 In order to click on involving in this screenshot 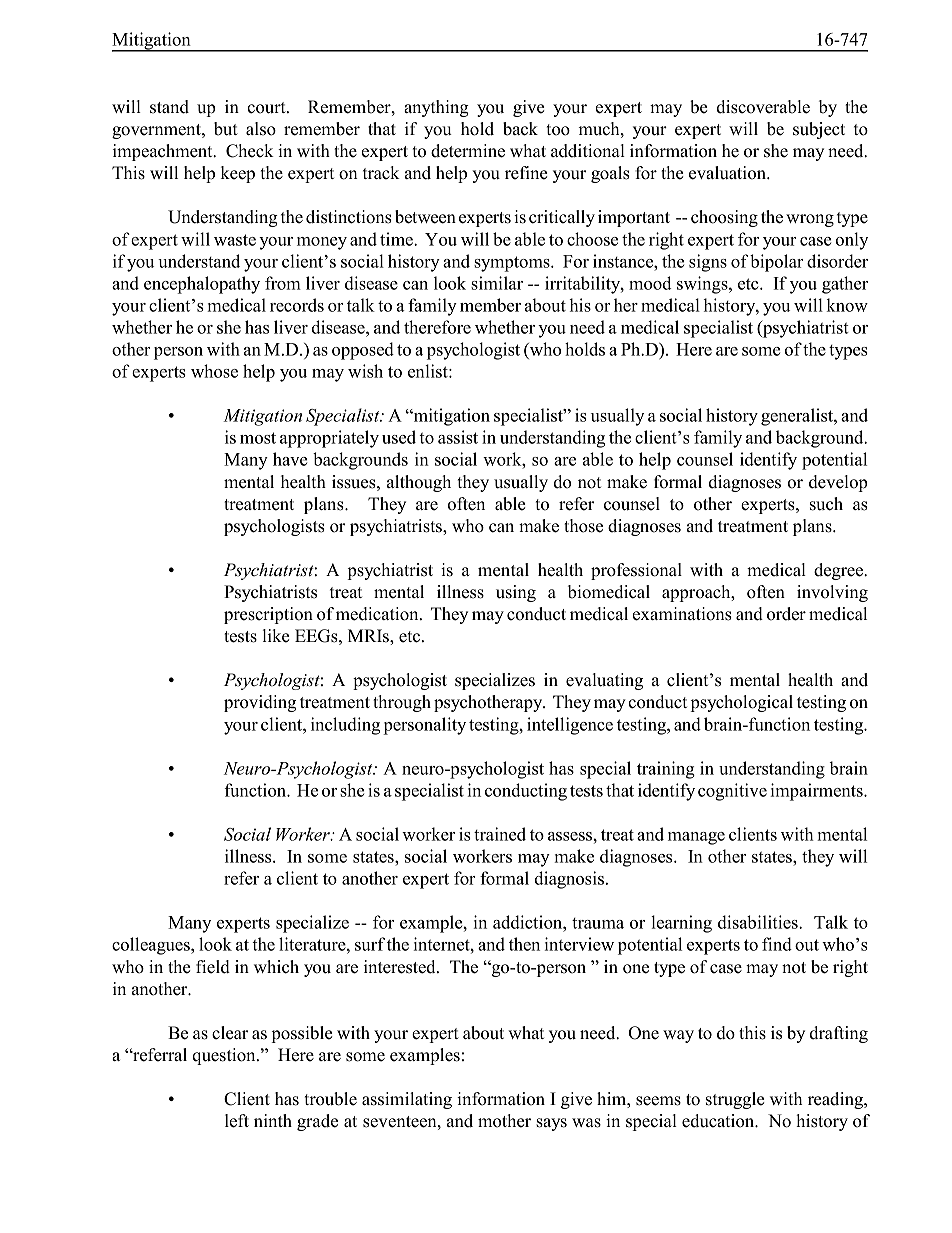, I will do `click(832, 593)`.
